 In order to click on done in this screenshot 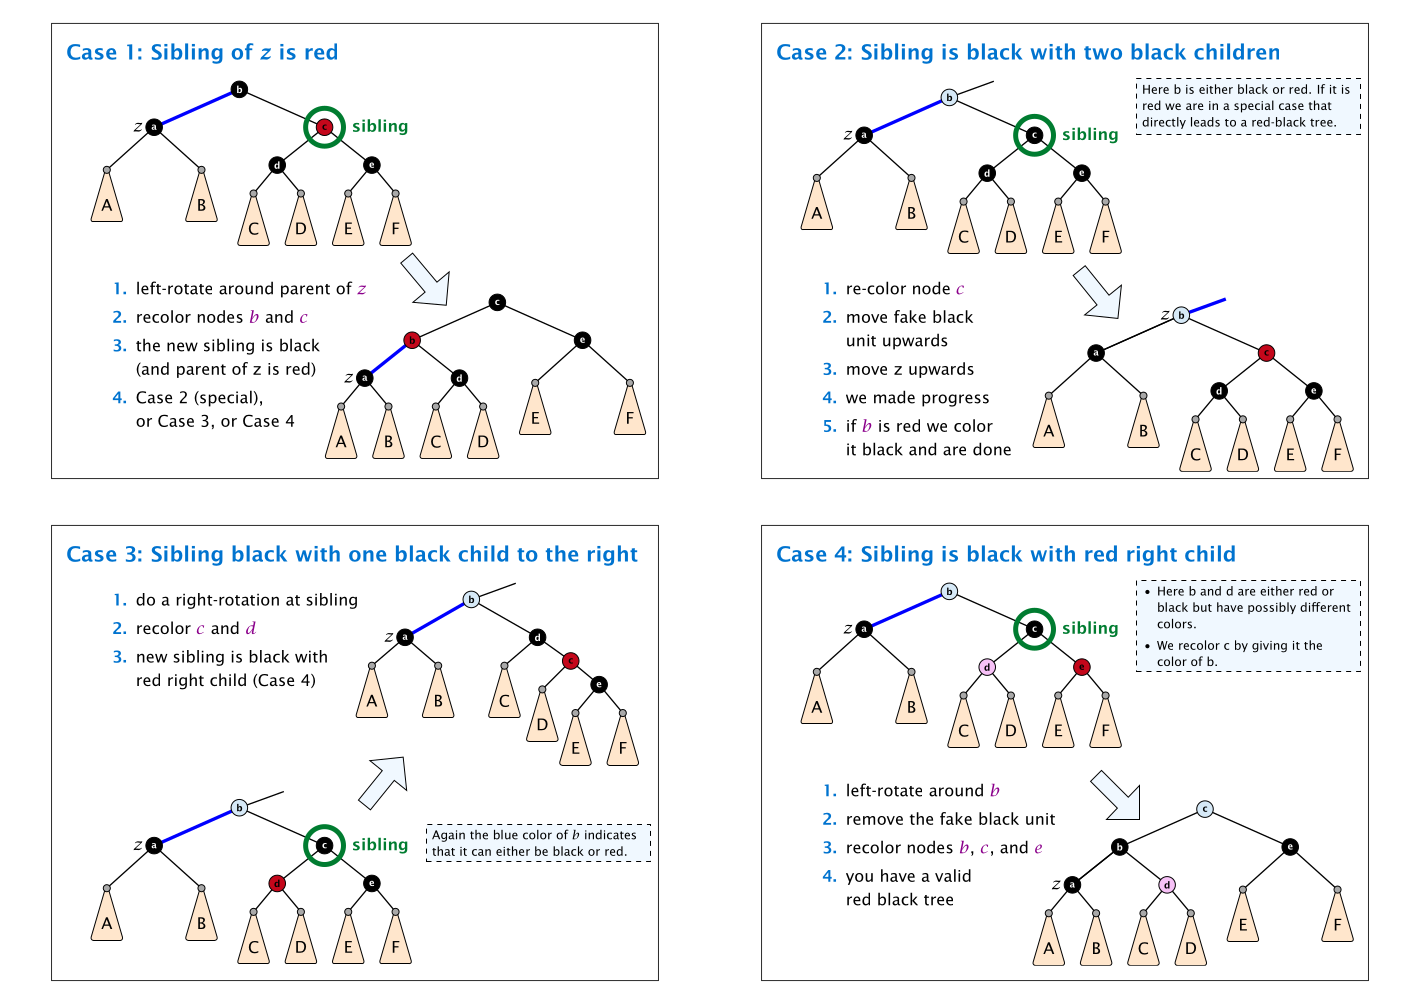, I will do `click(992, 449)`.
